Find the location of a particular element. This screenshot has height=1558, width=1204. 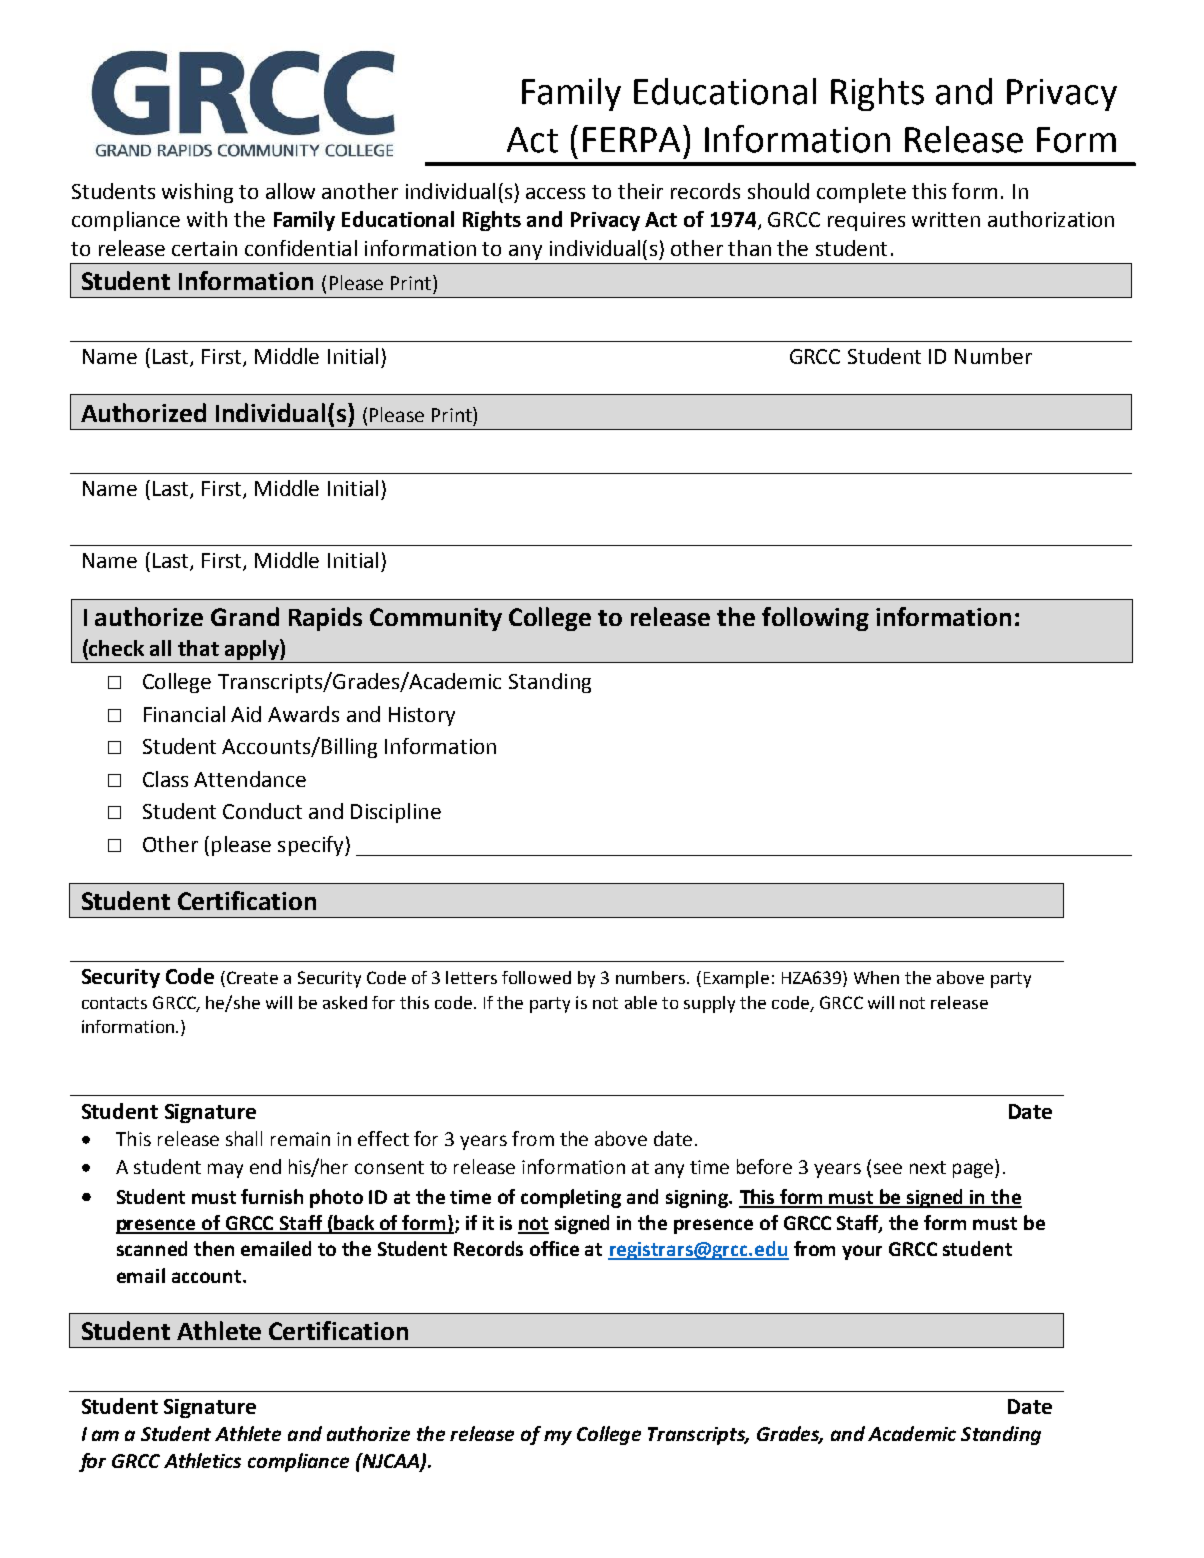

followed is located at coordinates (536, 977).
